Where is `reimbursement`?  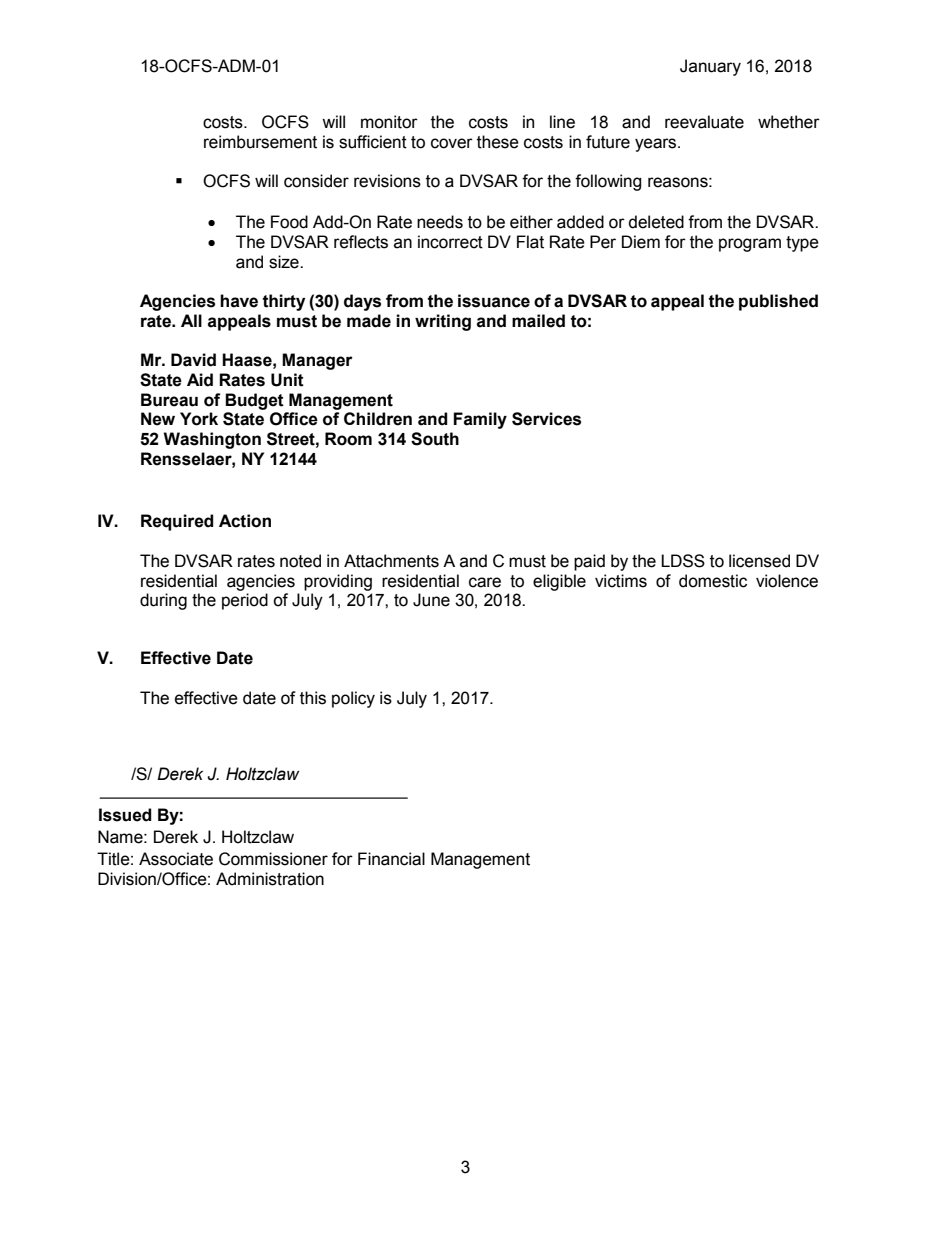
reimbursement is located at coordinates (260, 142).
